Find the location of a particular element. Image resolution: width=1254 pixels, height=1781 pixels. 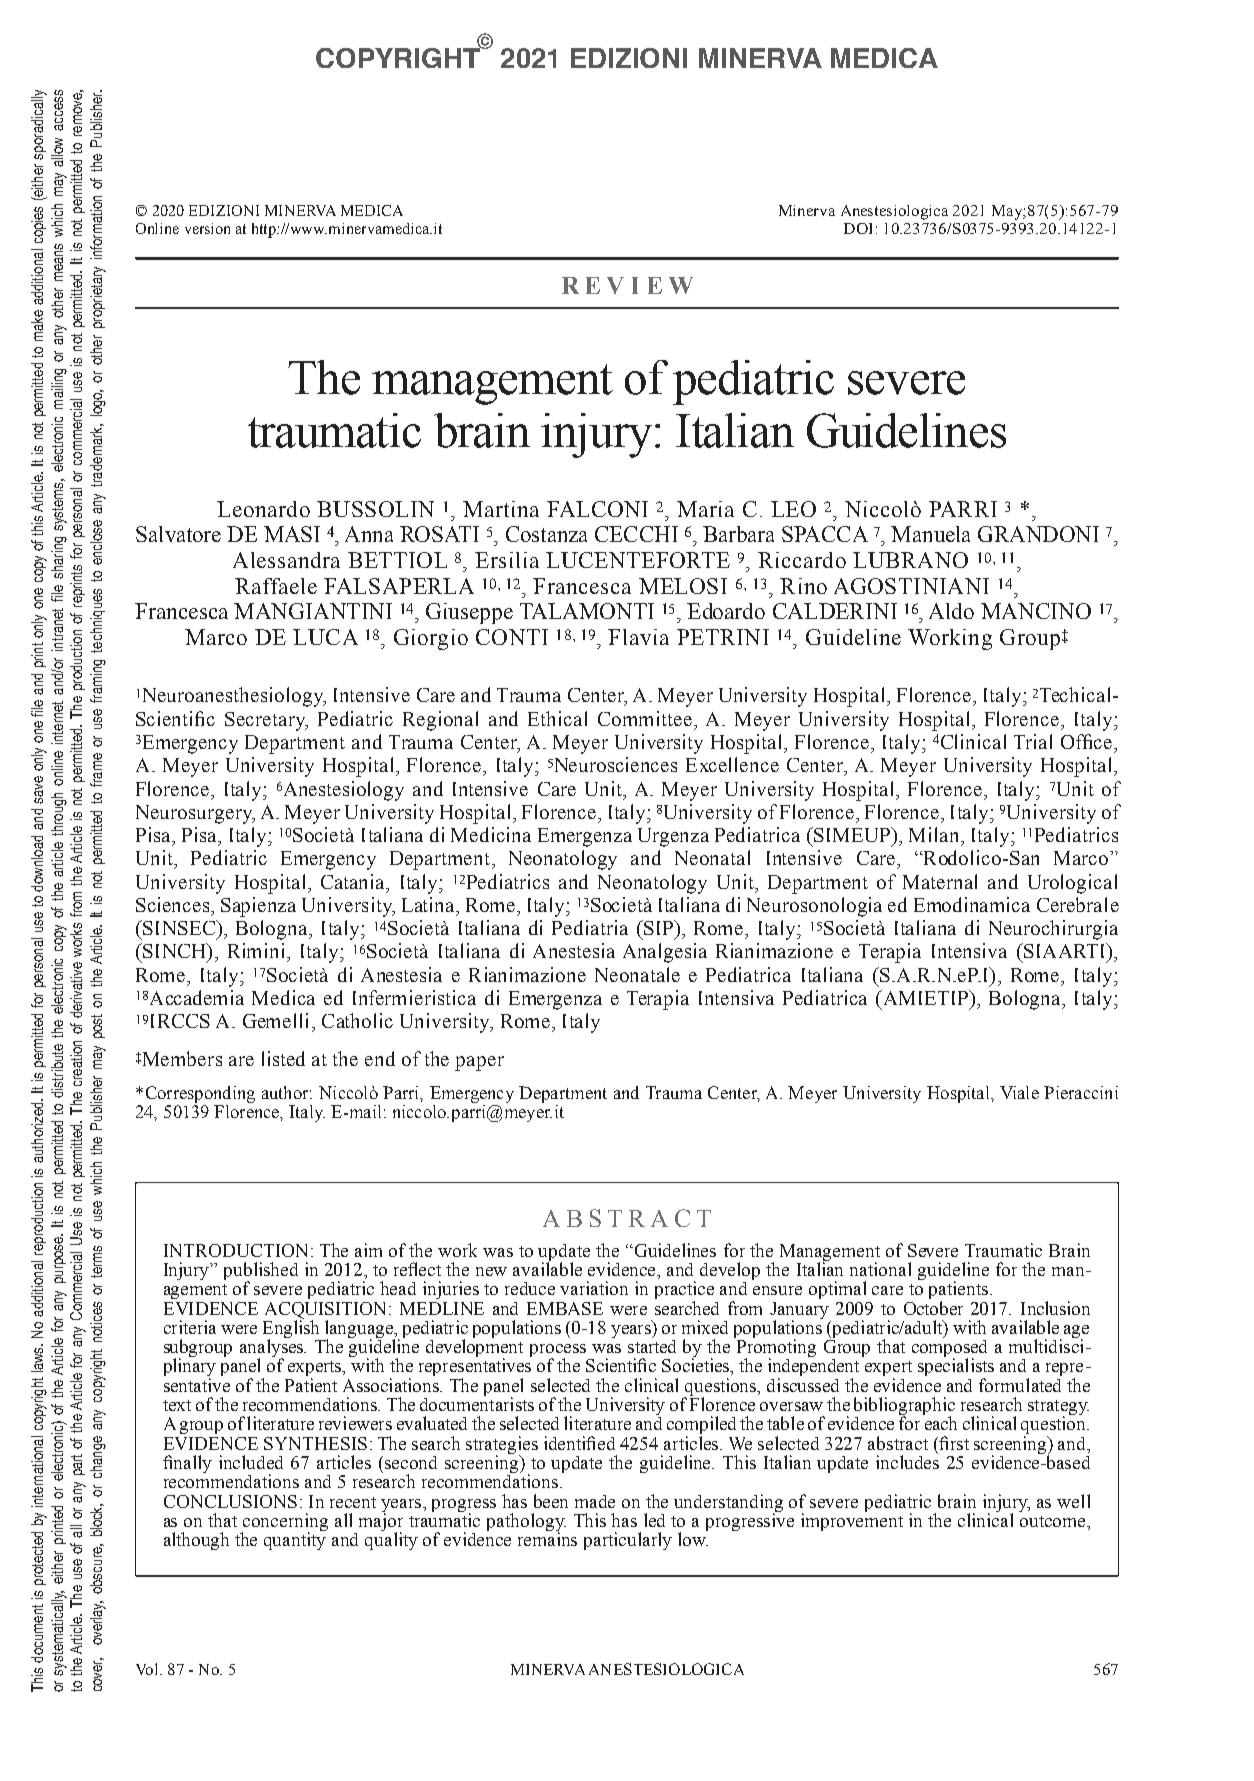

Maria is located at coordinates (705, 509).
